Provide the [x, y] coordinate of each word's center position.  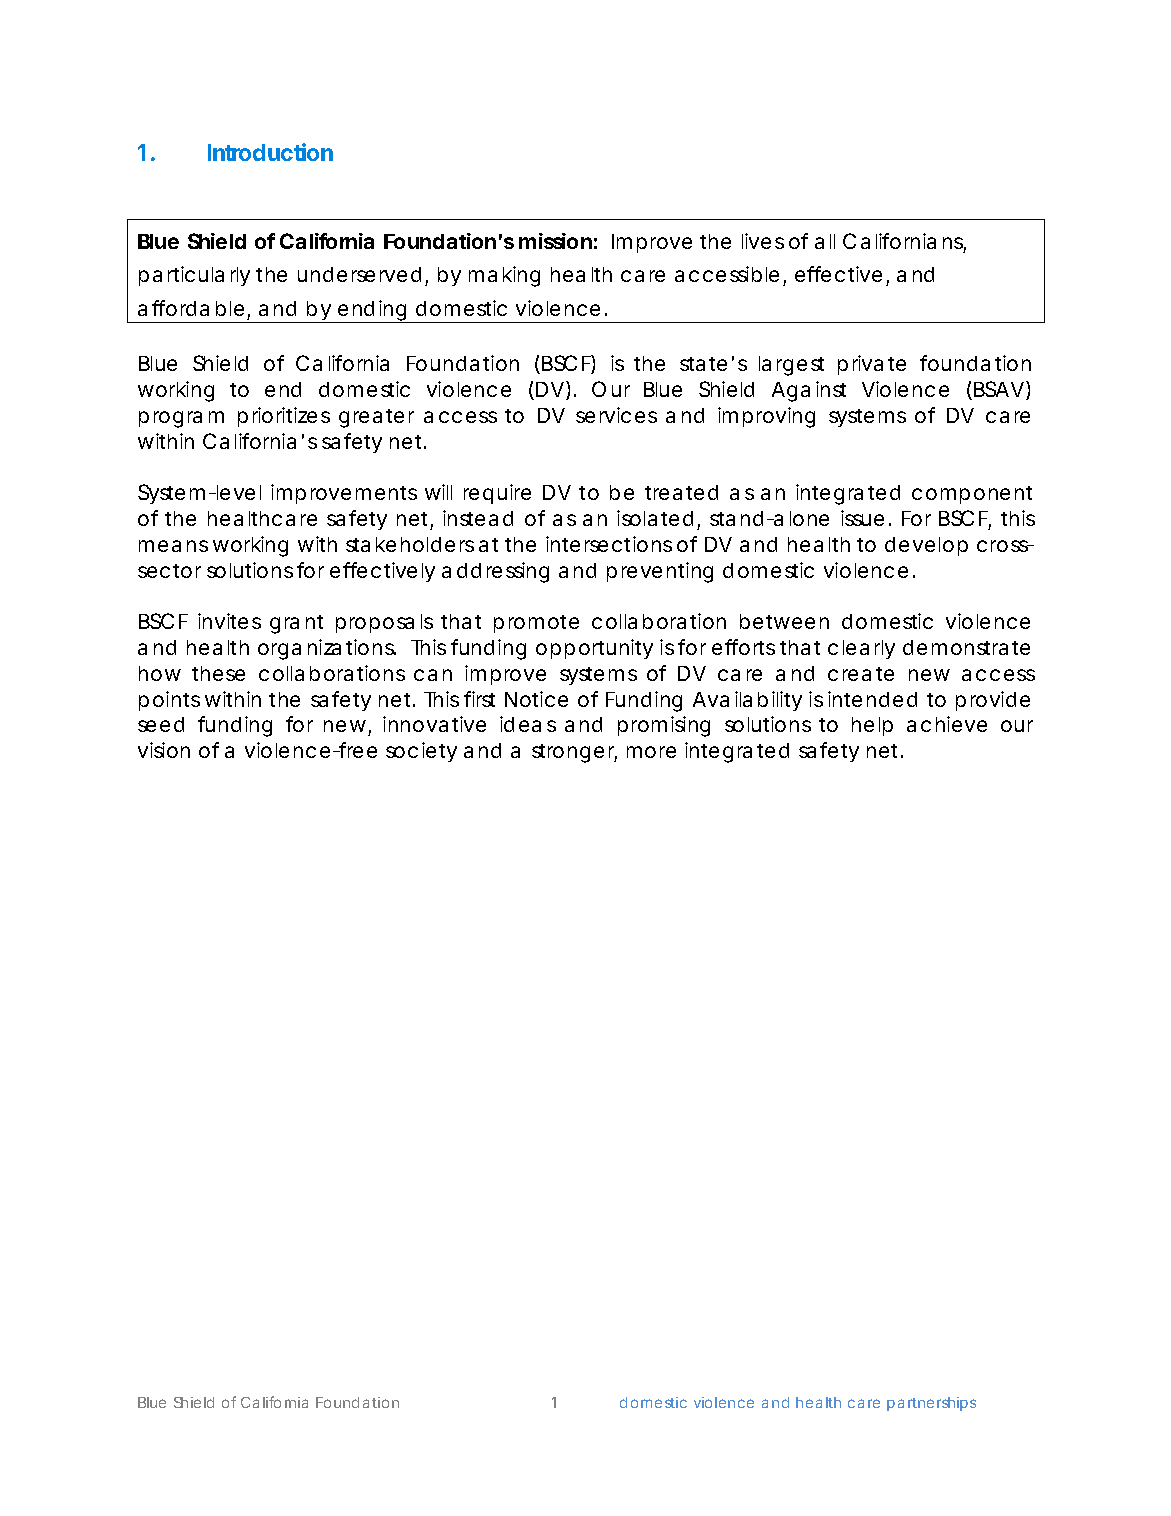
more [651, 752]
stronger [574, 753]
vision [164, 750]
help [872, 726]
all [825, 241]
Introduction [270, 152]
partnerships [931, 1404]
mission [555, 241]
